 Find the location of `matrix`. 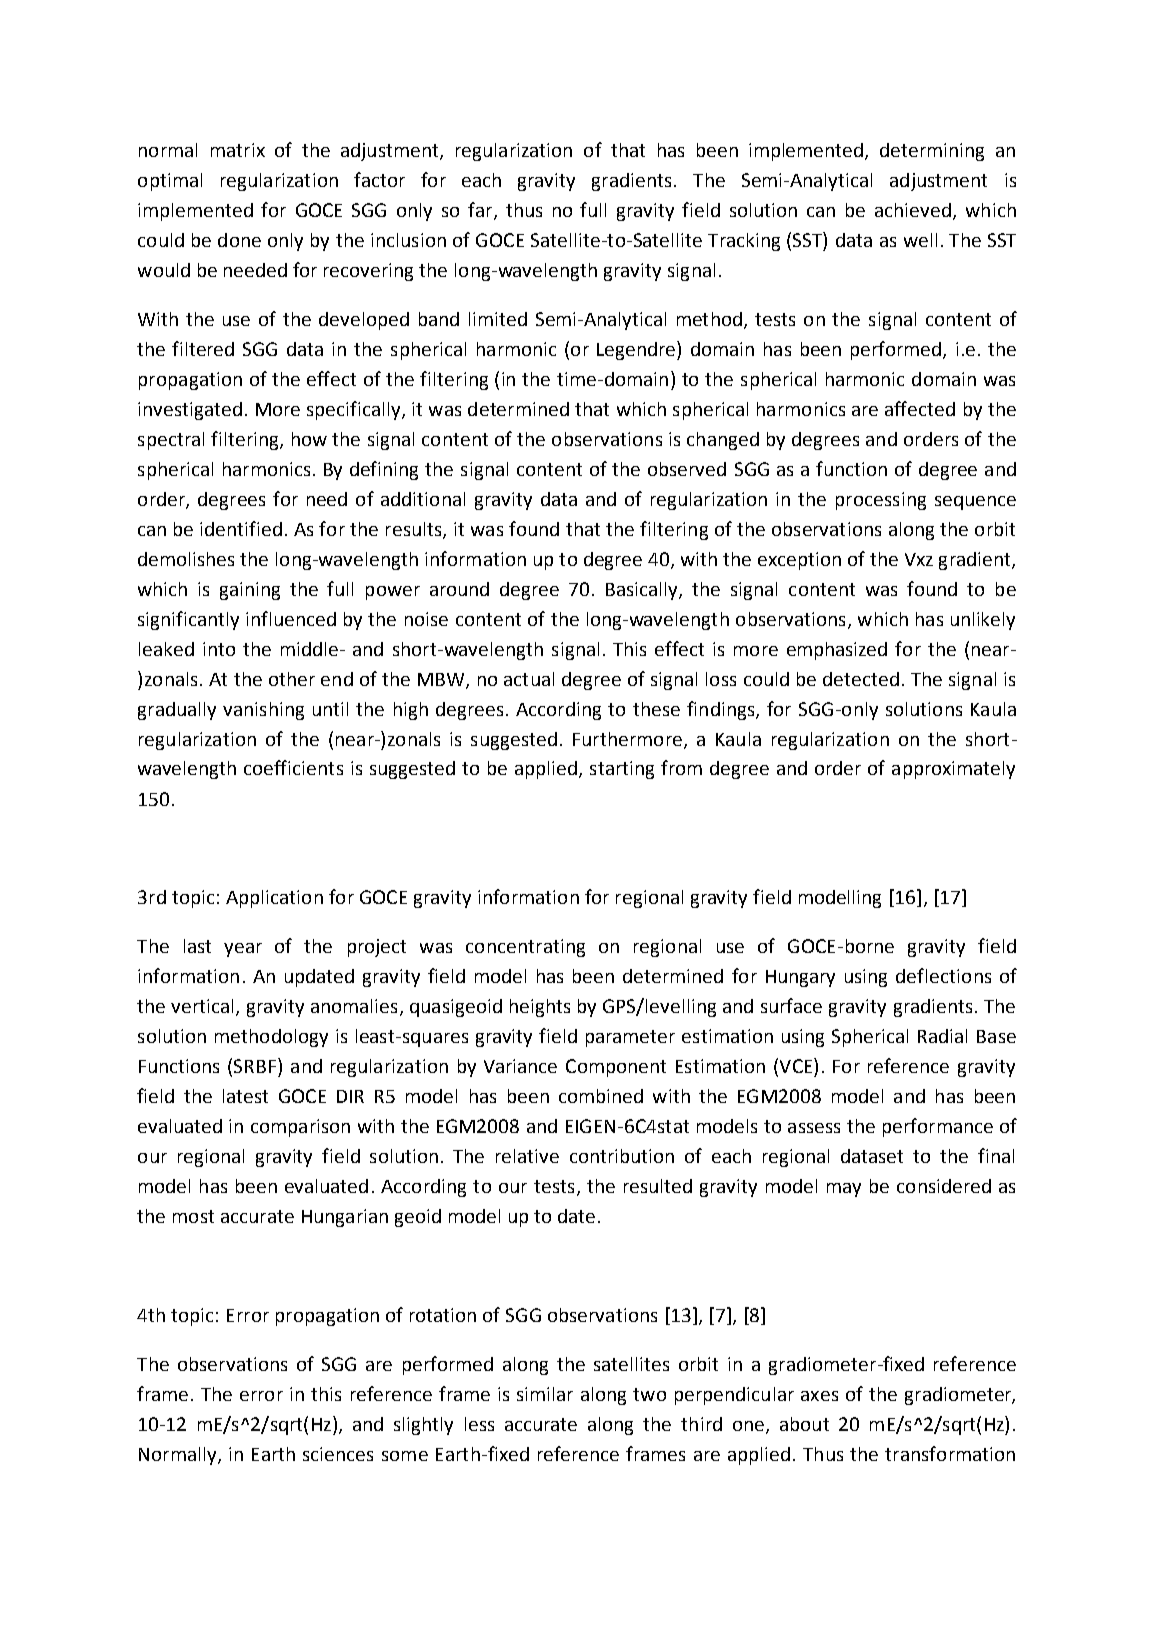

matrix is located at coordinates (238, 150).
